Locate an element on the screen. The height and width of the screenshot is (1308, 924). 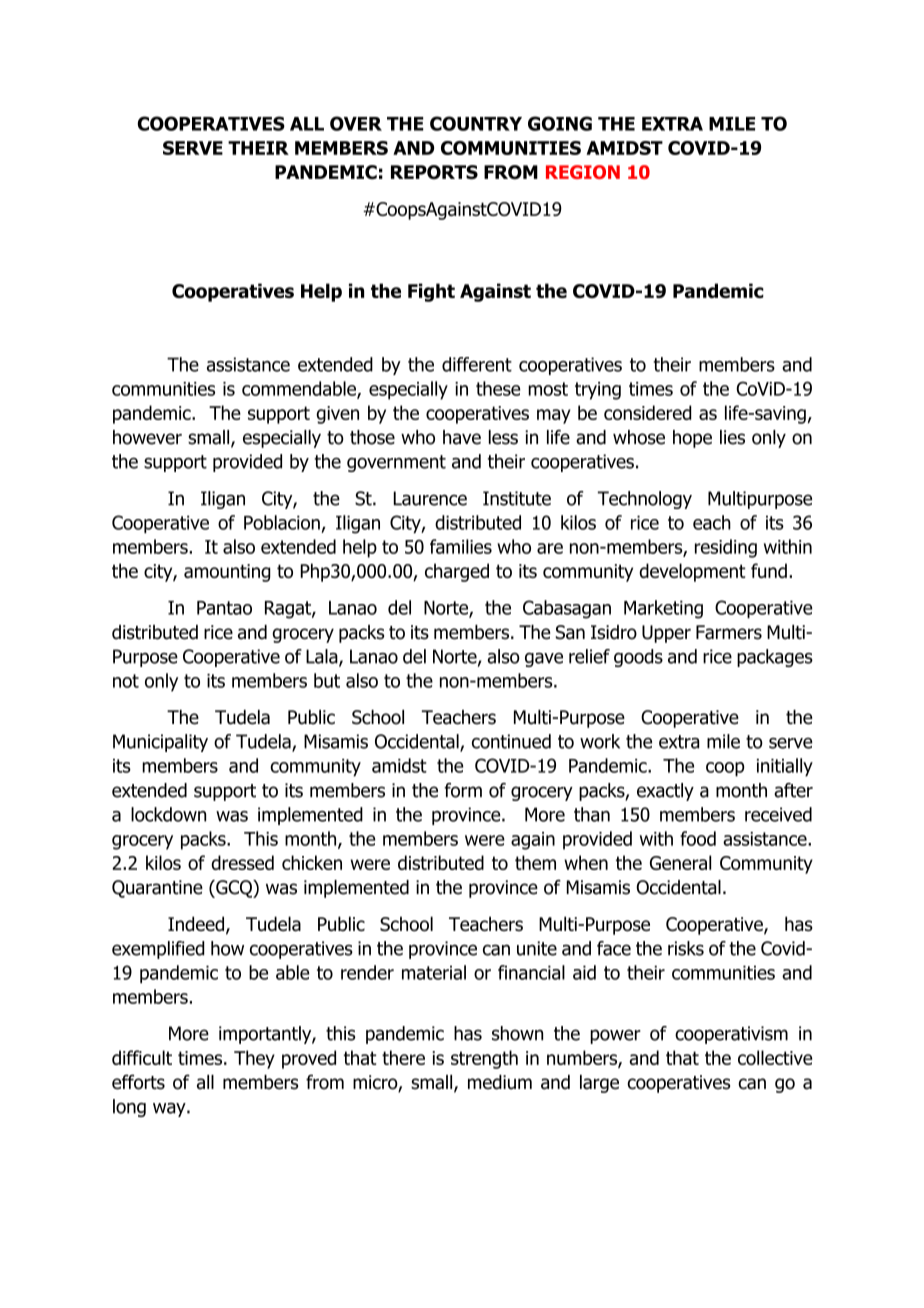
collective is located at coordinates (775, 1057).
